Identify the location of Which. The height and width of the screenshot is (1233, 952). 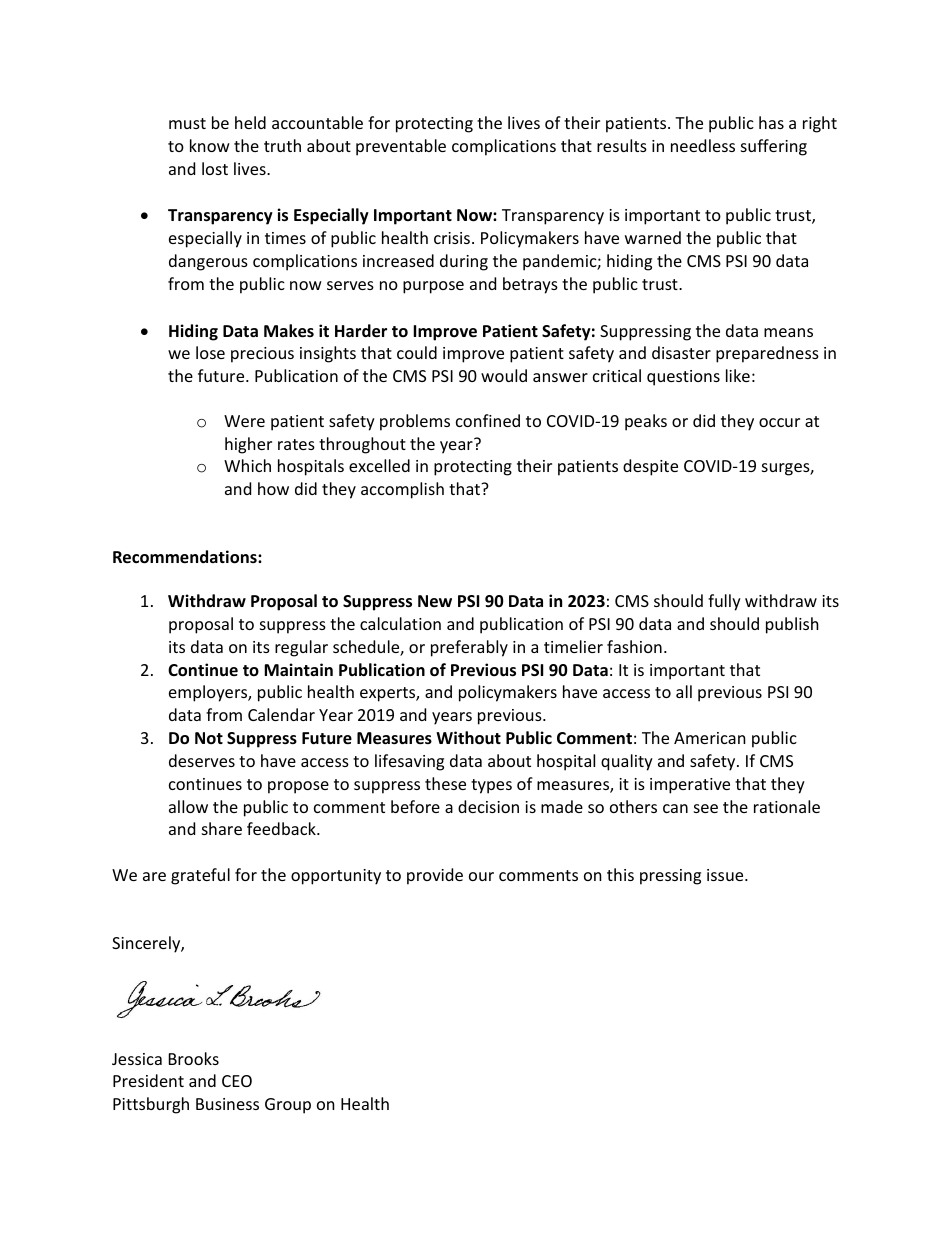
(247, 465).
